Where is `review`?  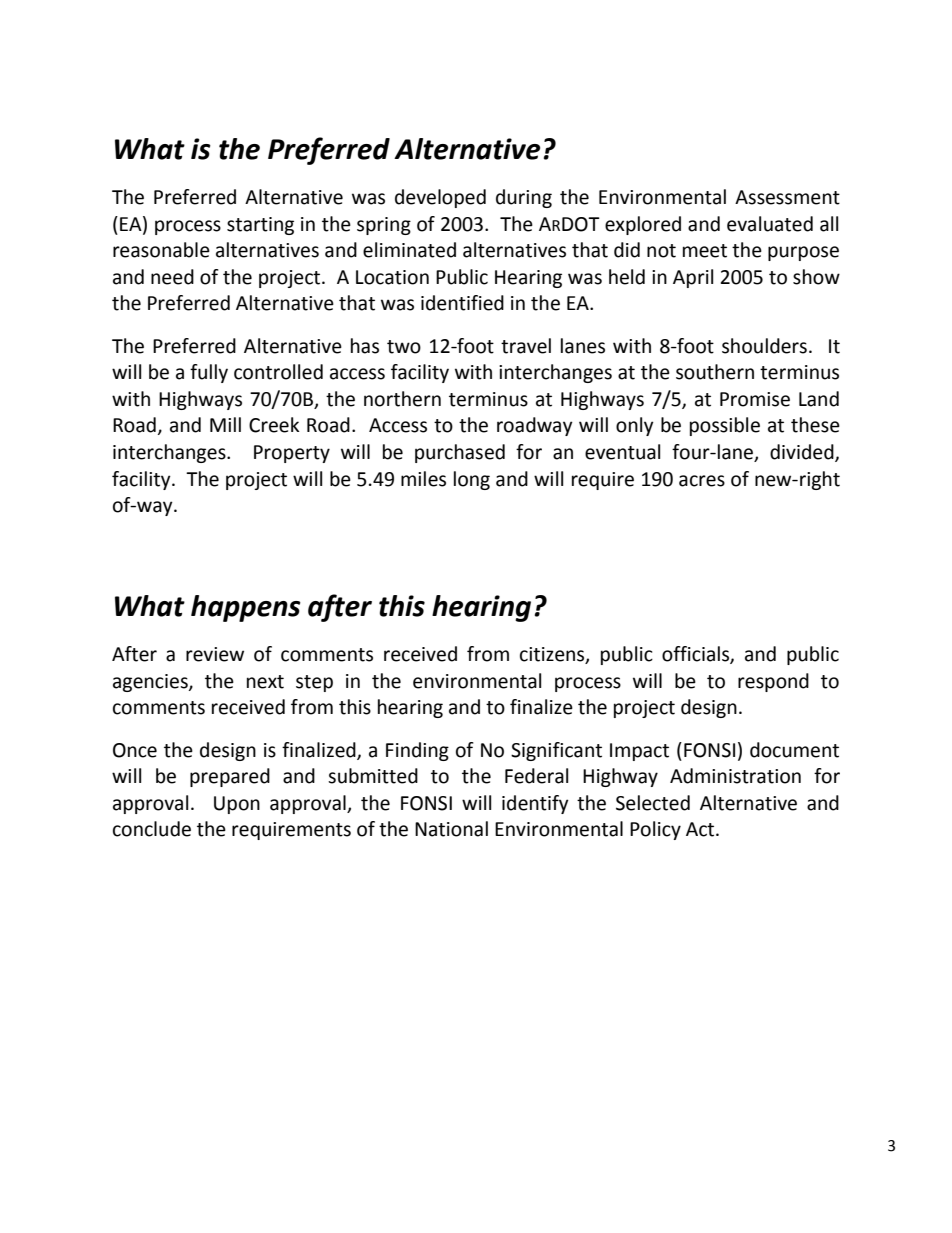 review is located at coordinates (215, 654).
